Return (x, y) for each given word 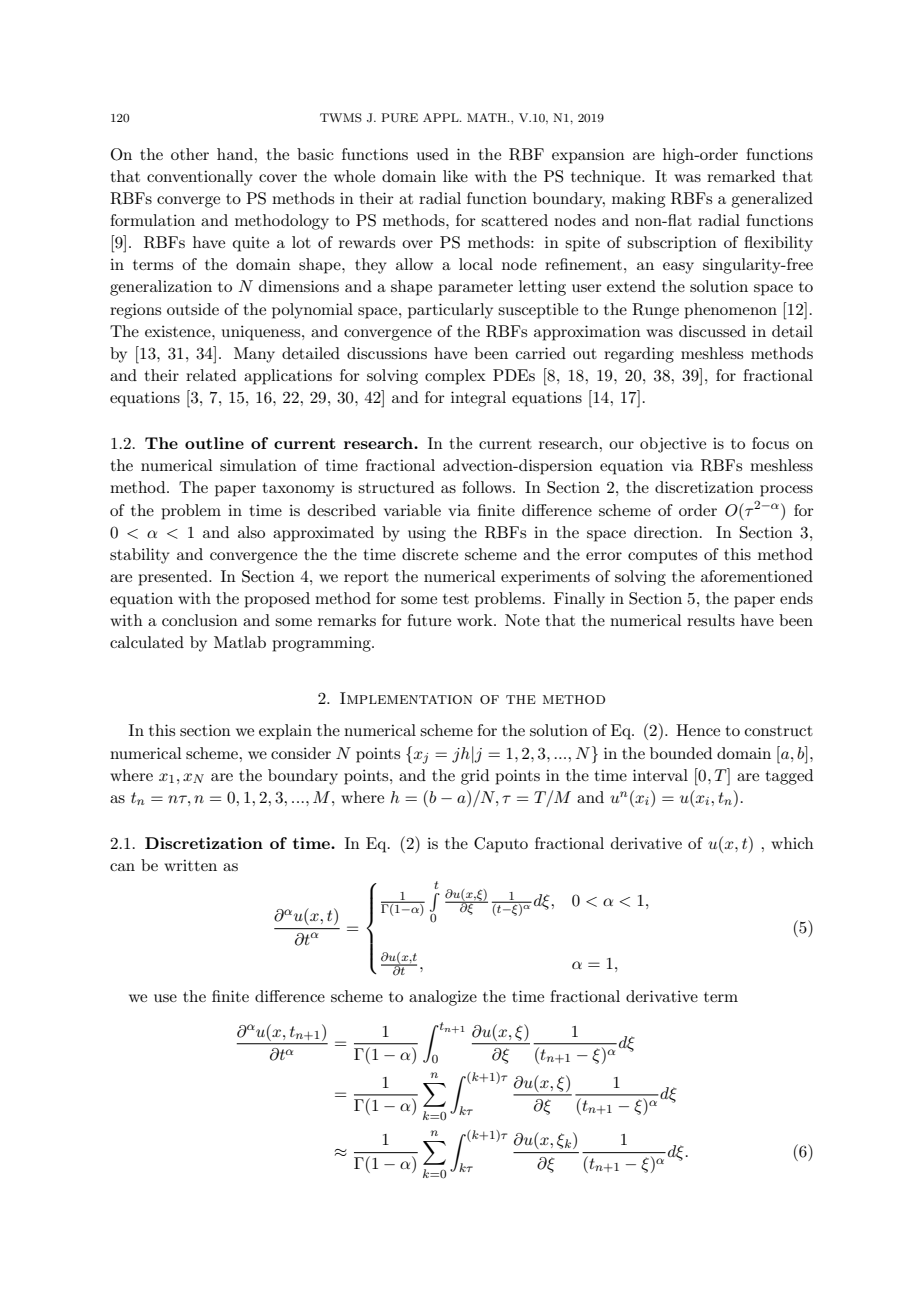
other (190, 154)
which (792, 843)
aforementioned (757, 576)
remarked (741, 176)
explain (285, 732)
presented (174, 578)
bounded (681, 753)
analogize (443, 998)
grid (475, 777)
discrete (430, 554)
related (211, 375)
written (190, 865)
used (433, 154)
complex (455, 377)
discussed (712, 331)
